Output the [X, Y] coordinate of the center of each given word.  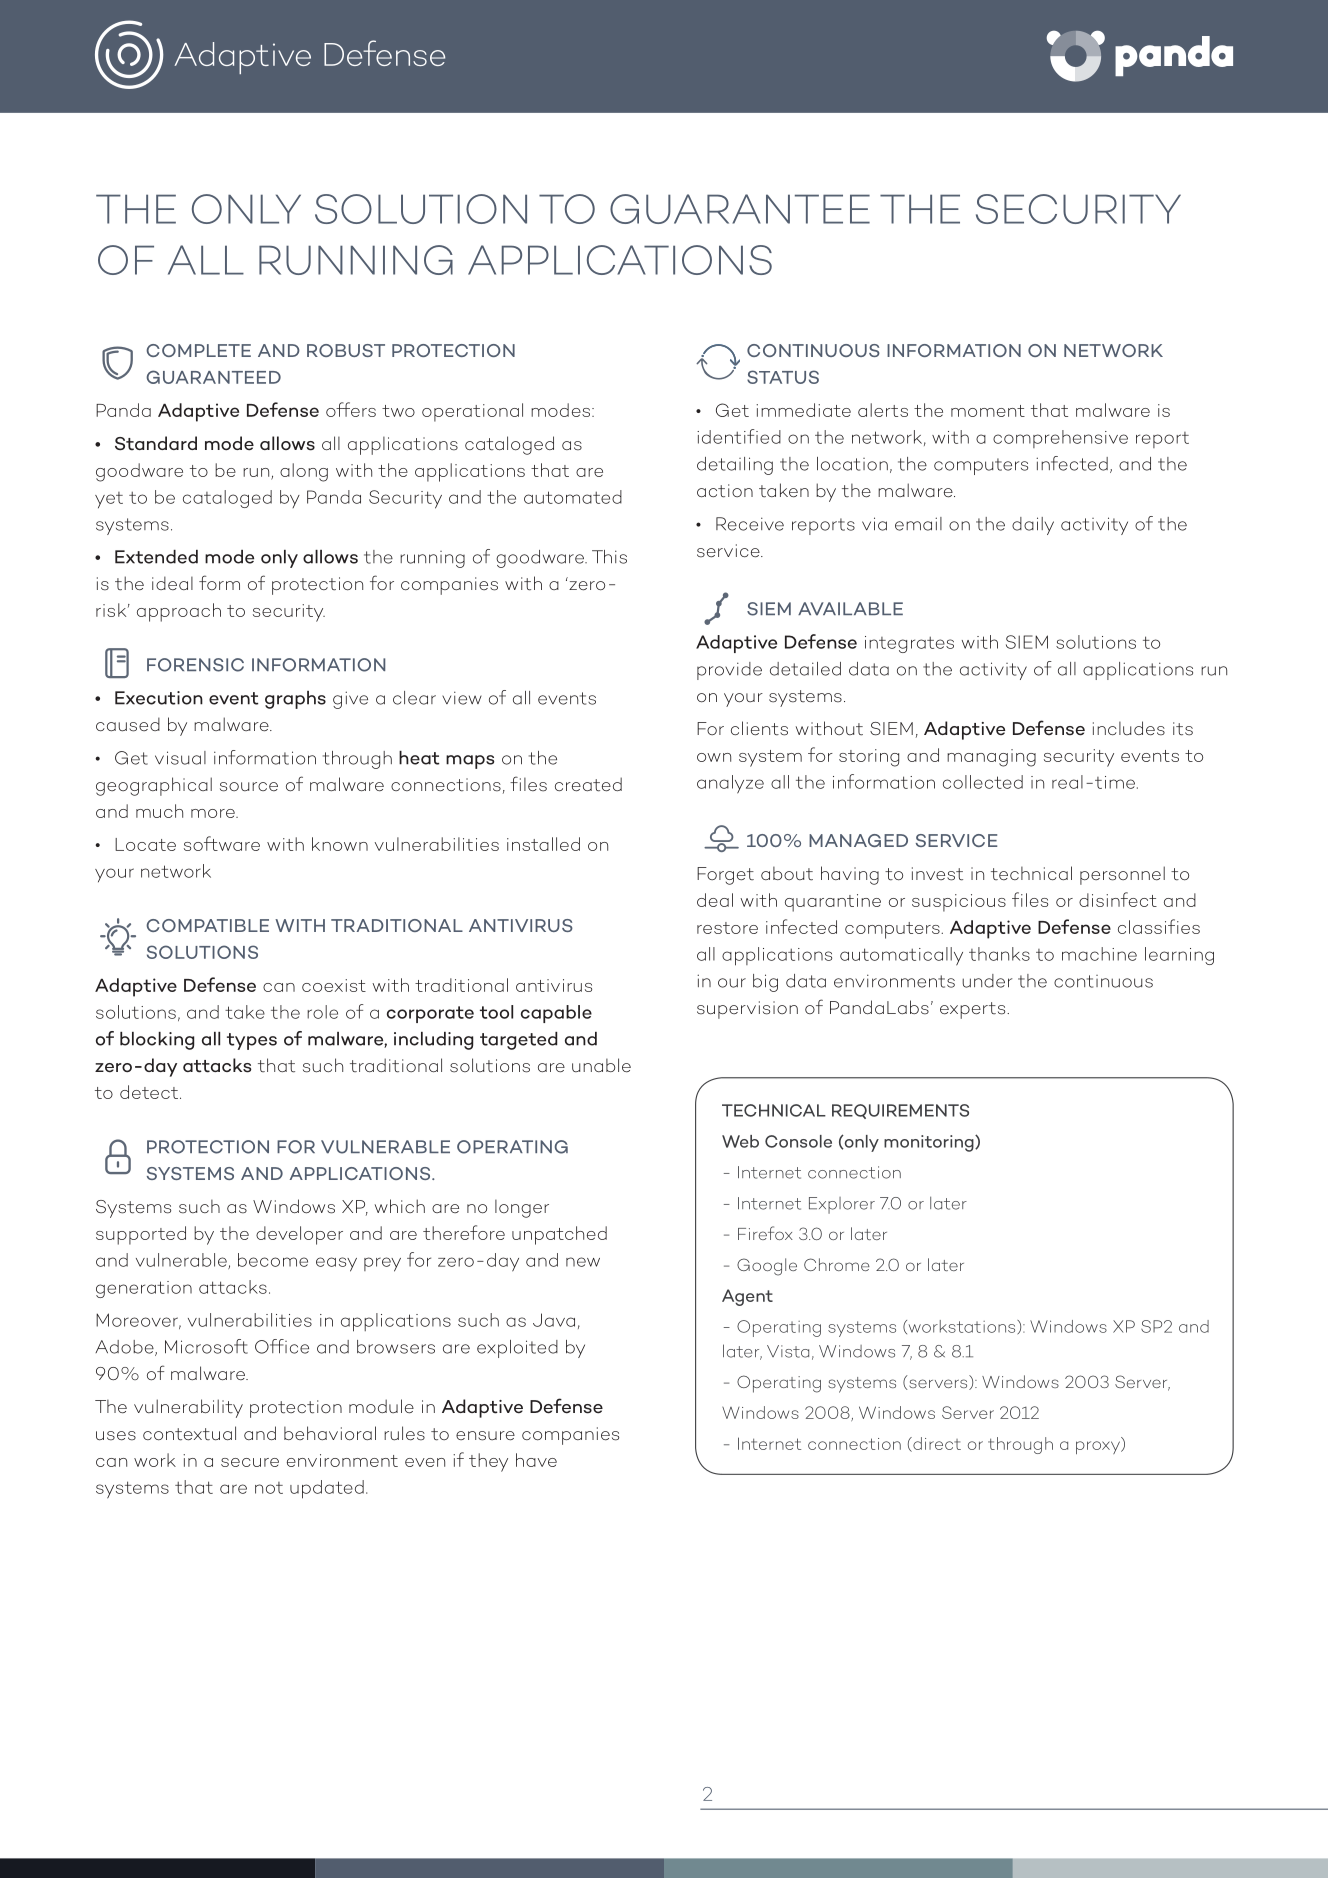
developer [299, 1235]
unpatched [559, 1235]
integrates [909, 644]
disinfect [1118, 899]
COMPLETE [198, 350]
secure [250, 1462]
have [536, 1460]
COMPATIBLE [207, 925]
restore [727, 928]
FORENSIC [195, 665]
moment [988, 411]
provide [729, 671]
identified [739, 436]
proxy [1099, 1447]
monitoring [930, 1143]
